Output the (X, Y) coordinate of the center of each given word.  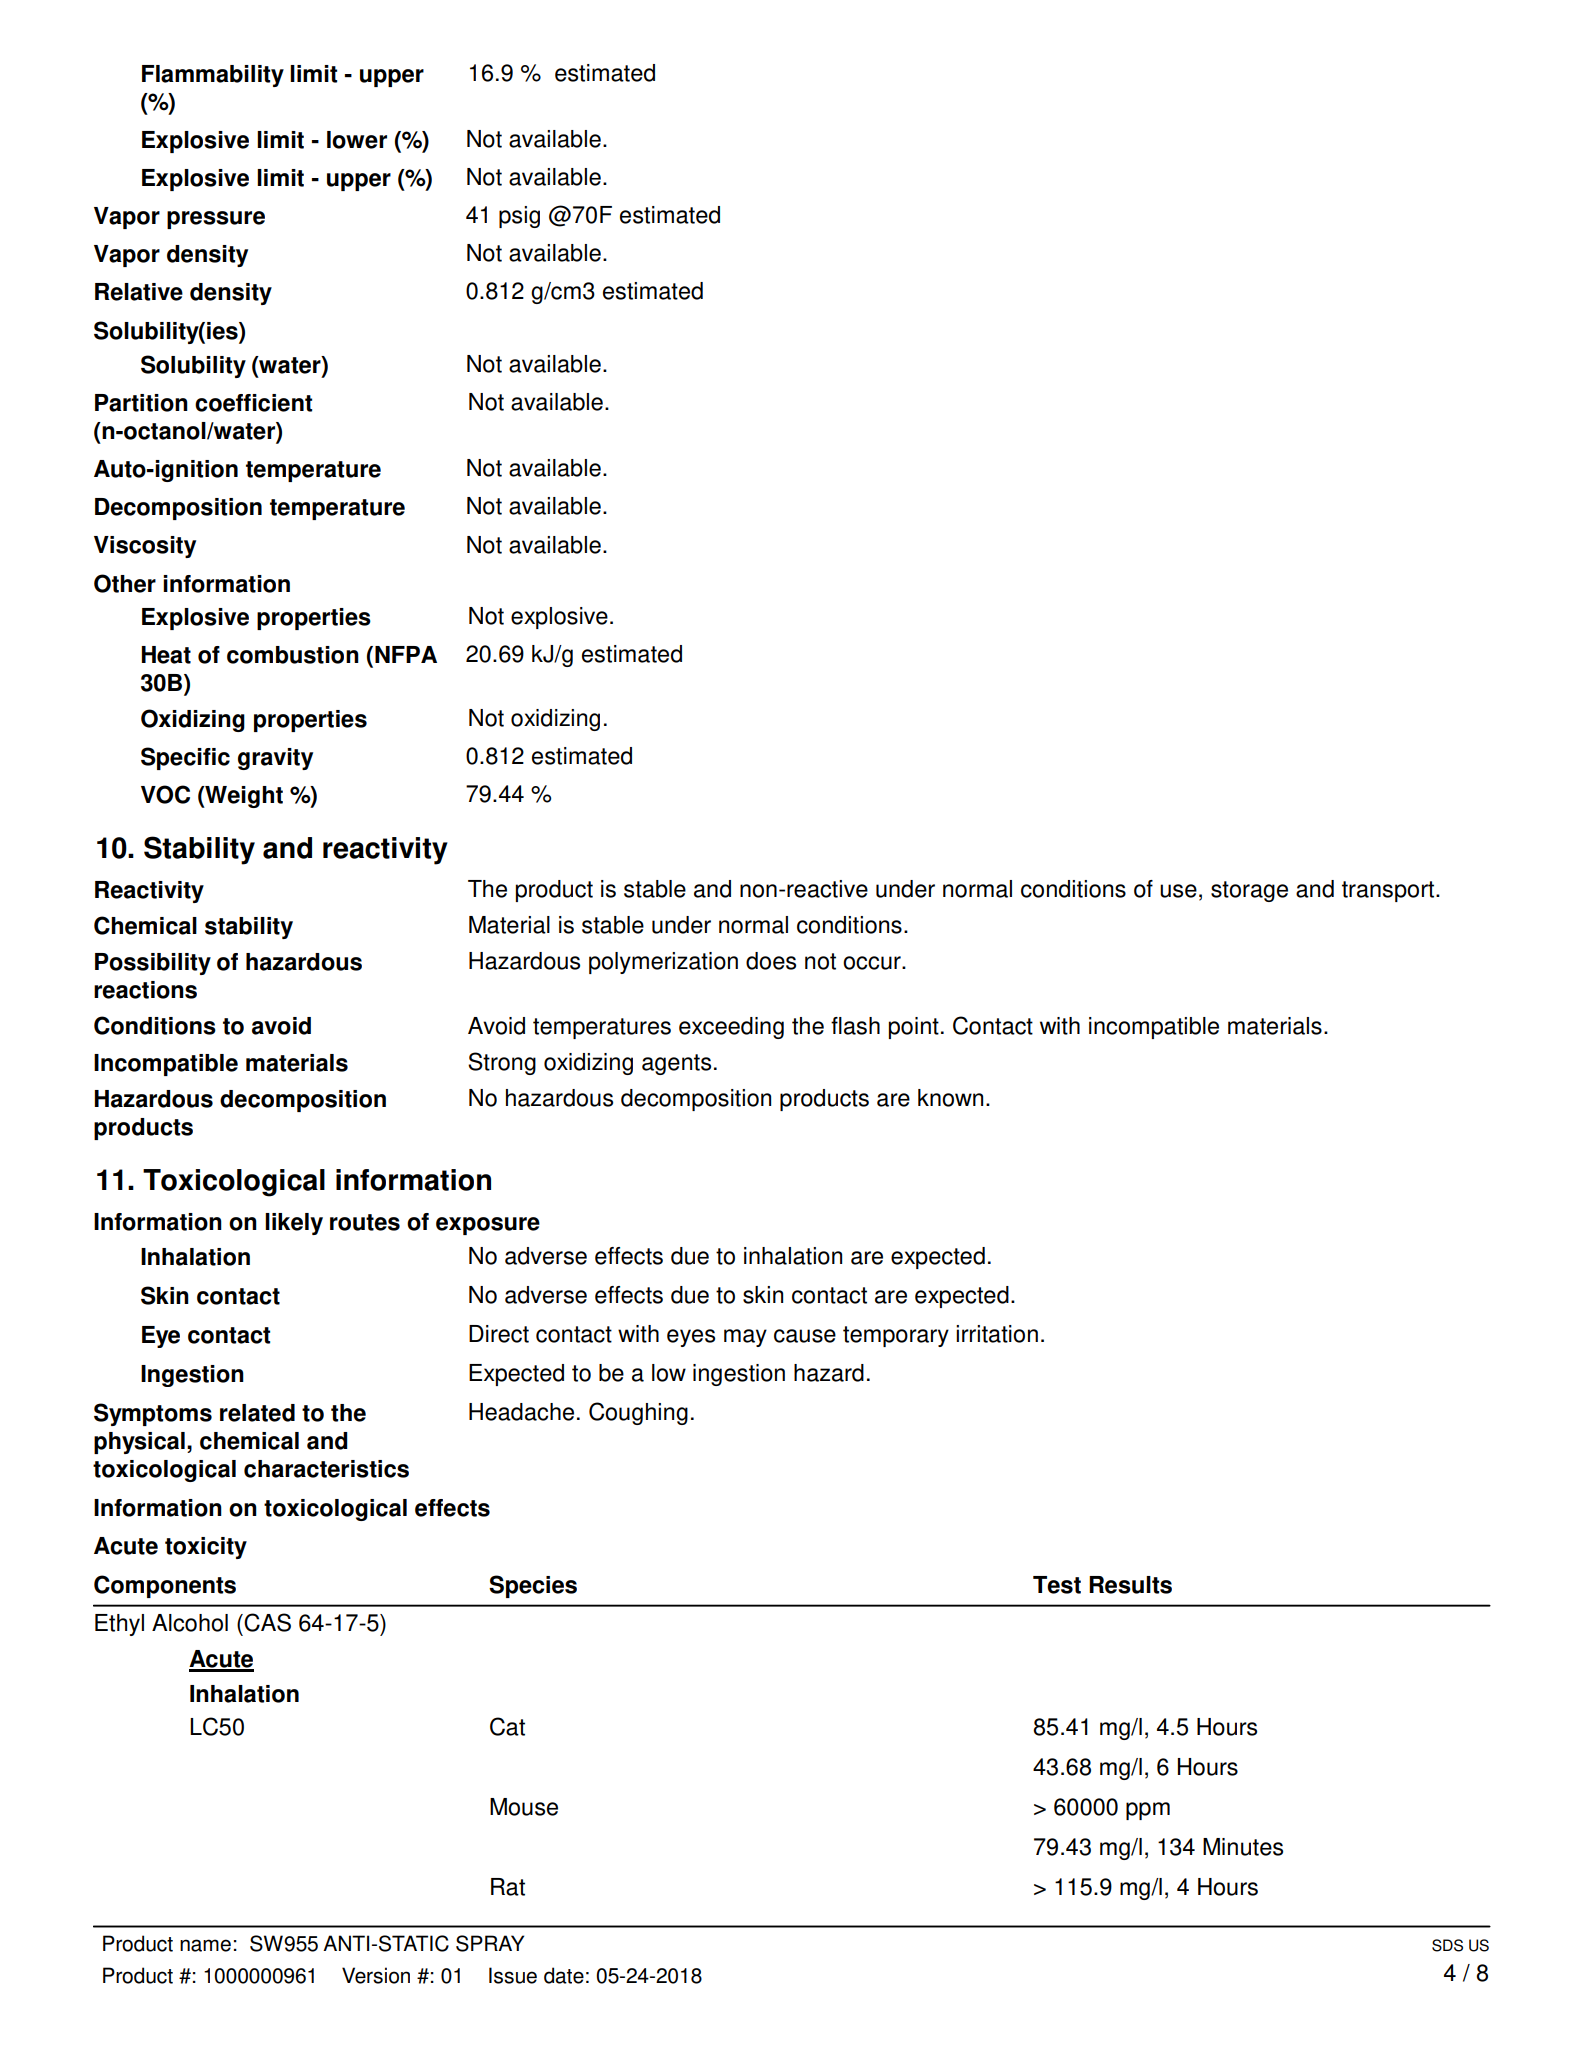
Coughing (638, 1413)
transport (1389, 891)
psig (519, 217)
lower (357, 140)
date (564, 1975)
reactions (145, 990)
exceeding (731, 1028)
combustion (293, 655)
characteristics (326, 1469)
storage (1249, 891)
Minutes (1243, 1847)
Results (1130, 1585)
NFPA (406, 654)
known (950, 1098)
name (205, 1945)
